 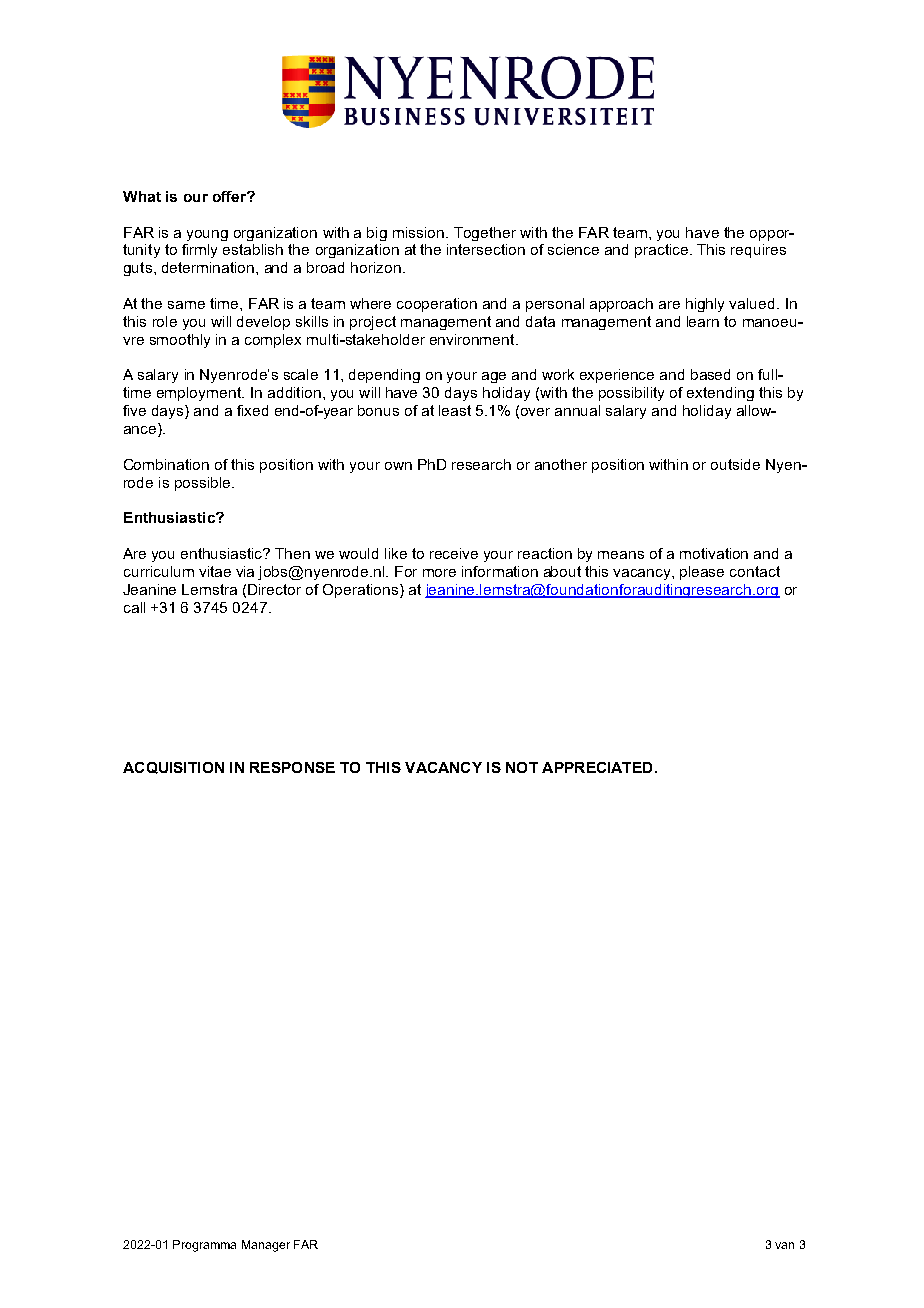 I want to click on please, so click(x=702, y=573).
